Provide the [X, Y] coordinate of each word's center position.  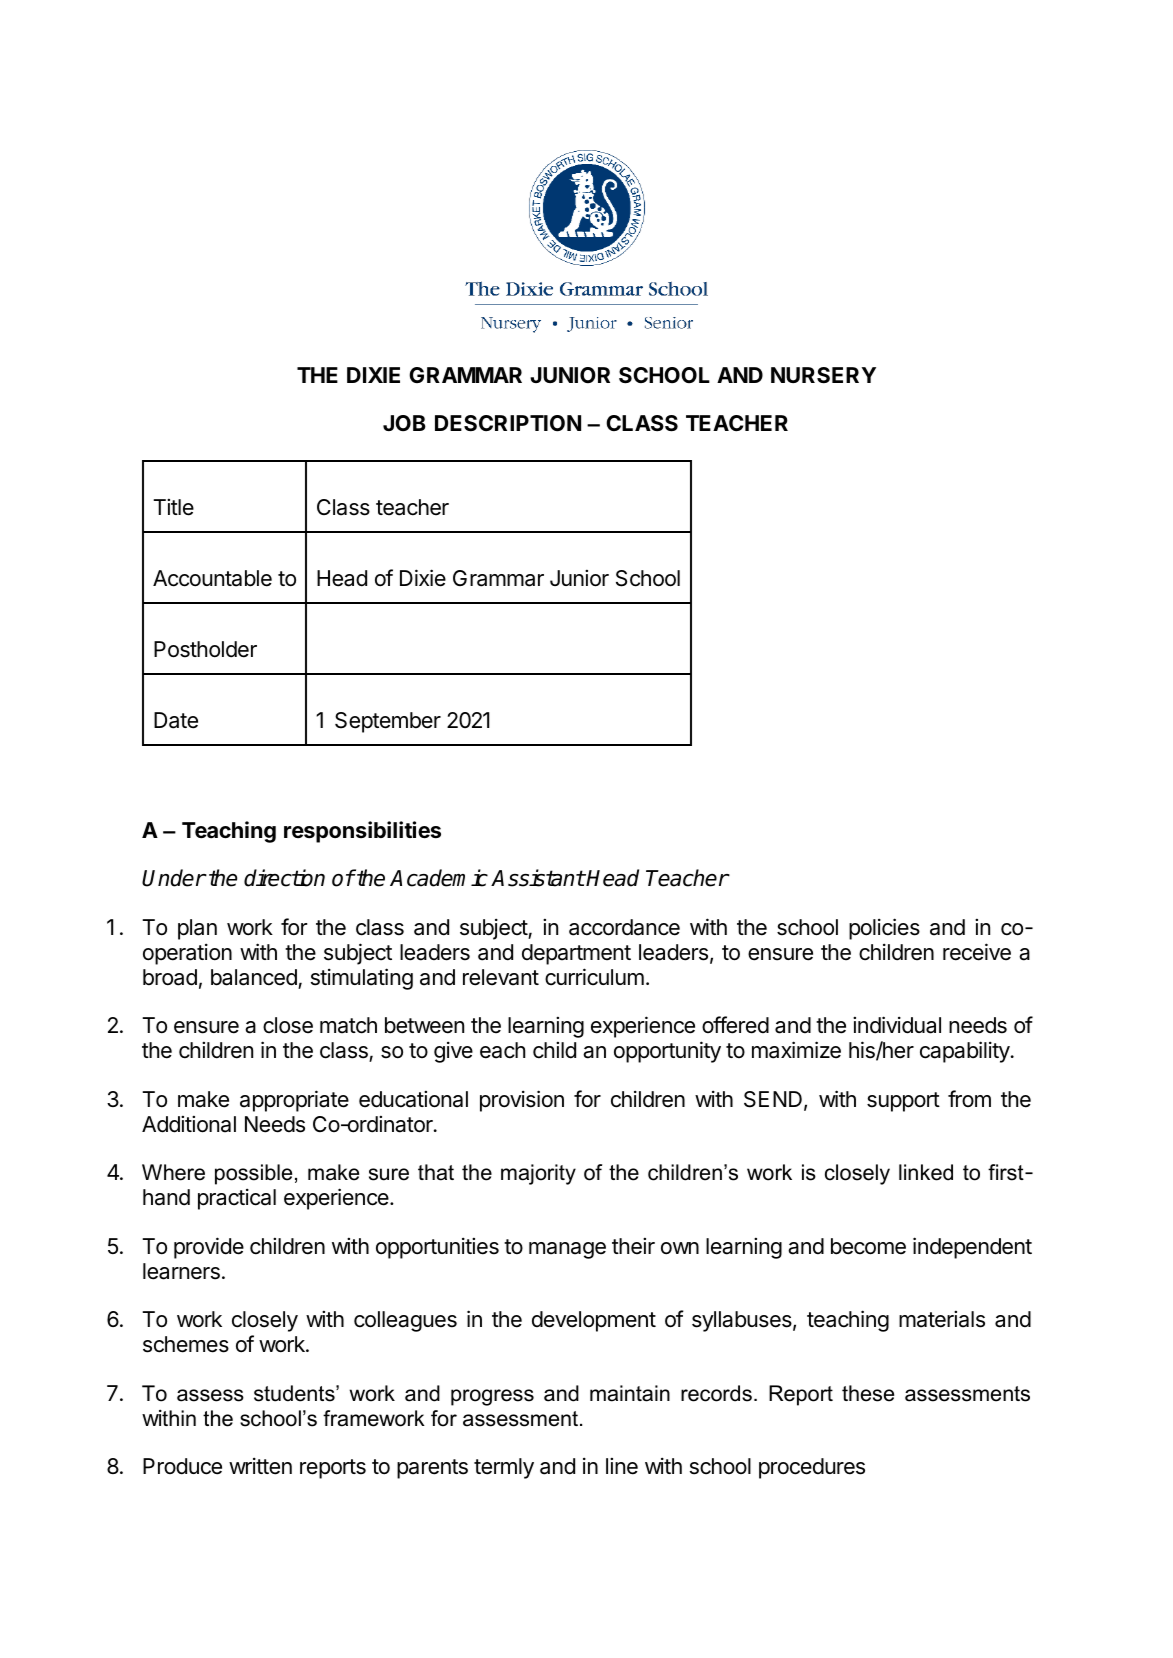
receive [977, 952]
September [388, 722]
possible [253, 1174]
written [260, 1466]
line [622, 1466]
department [576, 954]
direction [284, 878]
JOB [404, 423]
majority [538, 1174]
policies [884, 929]
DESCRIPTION [508, 423]
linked [926, 1172]
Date [176, 720]
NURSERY [823, 375]
